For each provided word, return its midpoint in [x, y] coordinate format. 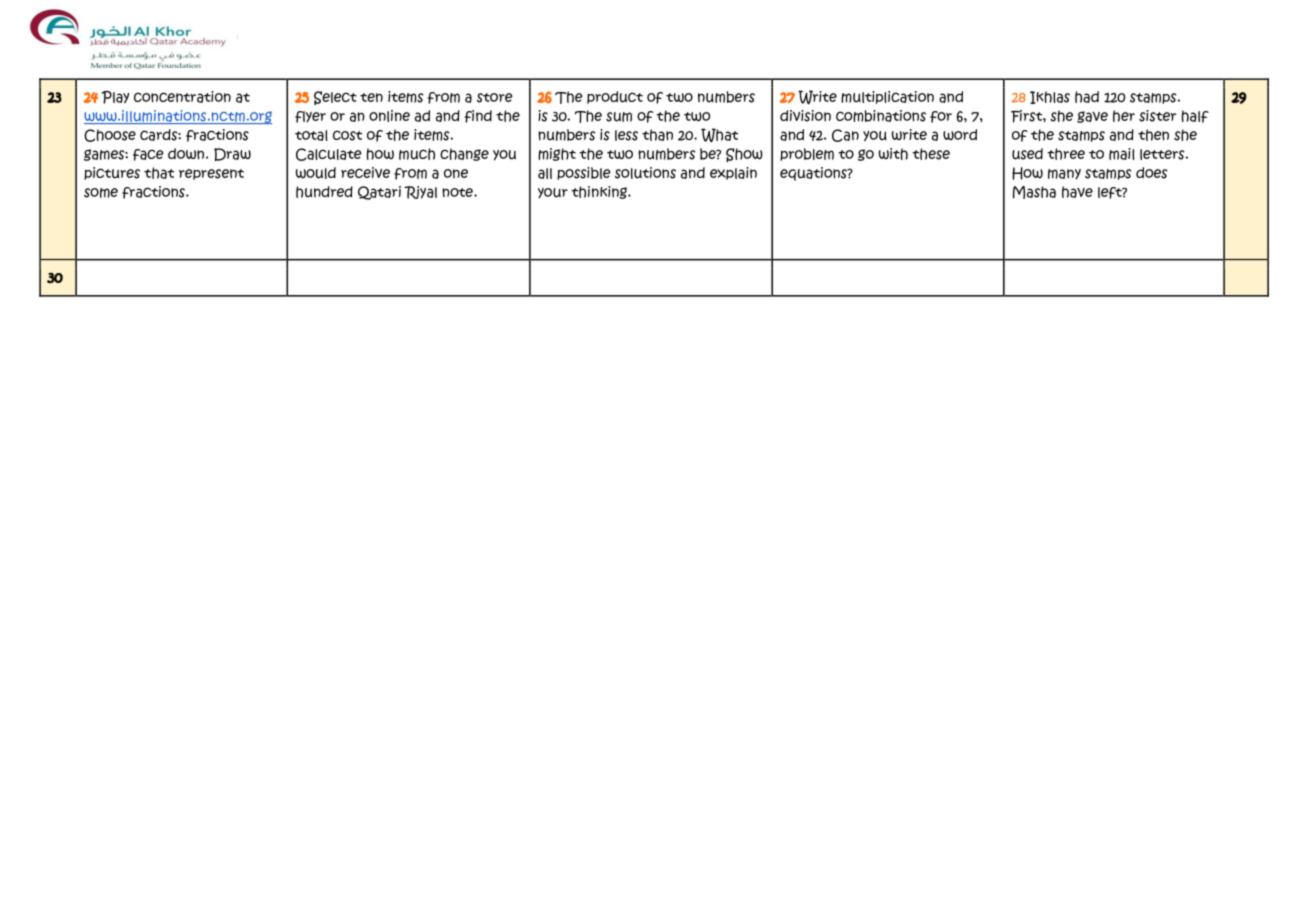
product [615, 97]
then [1153, 135]
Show [744, 155]
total [311, 135]
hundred [324, 192]
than [657, 135]
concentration [182, 97]
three [1066, 154]
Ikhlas [1050, 97]
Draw [232, 154]
